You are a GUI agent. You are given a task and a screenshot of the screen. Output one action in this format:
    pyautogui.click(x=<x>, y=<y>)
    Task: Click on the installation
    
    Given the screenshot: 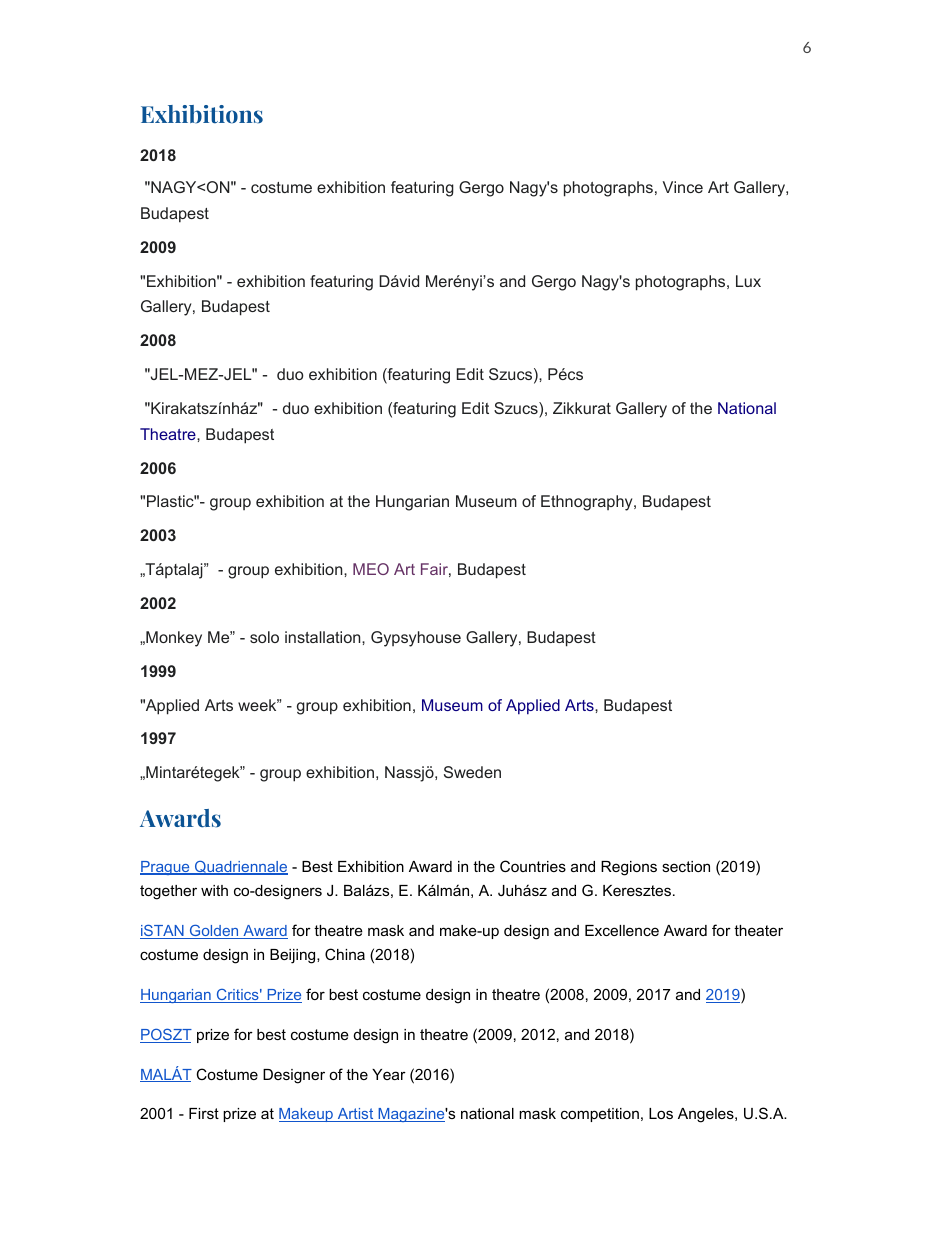 What is the action you would take?
    pyautogui.click(x=324, y=637)
